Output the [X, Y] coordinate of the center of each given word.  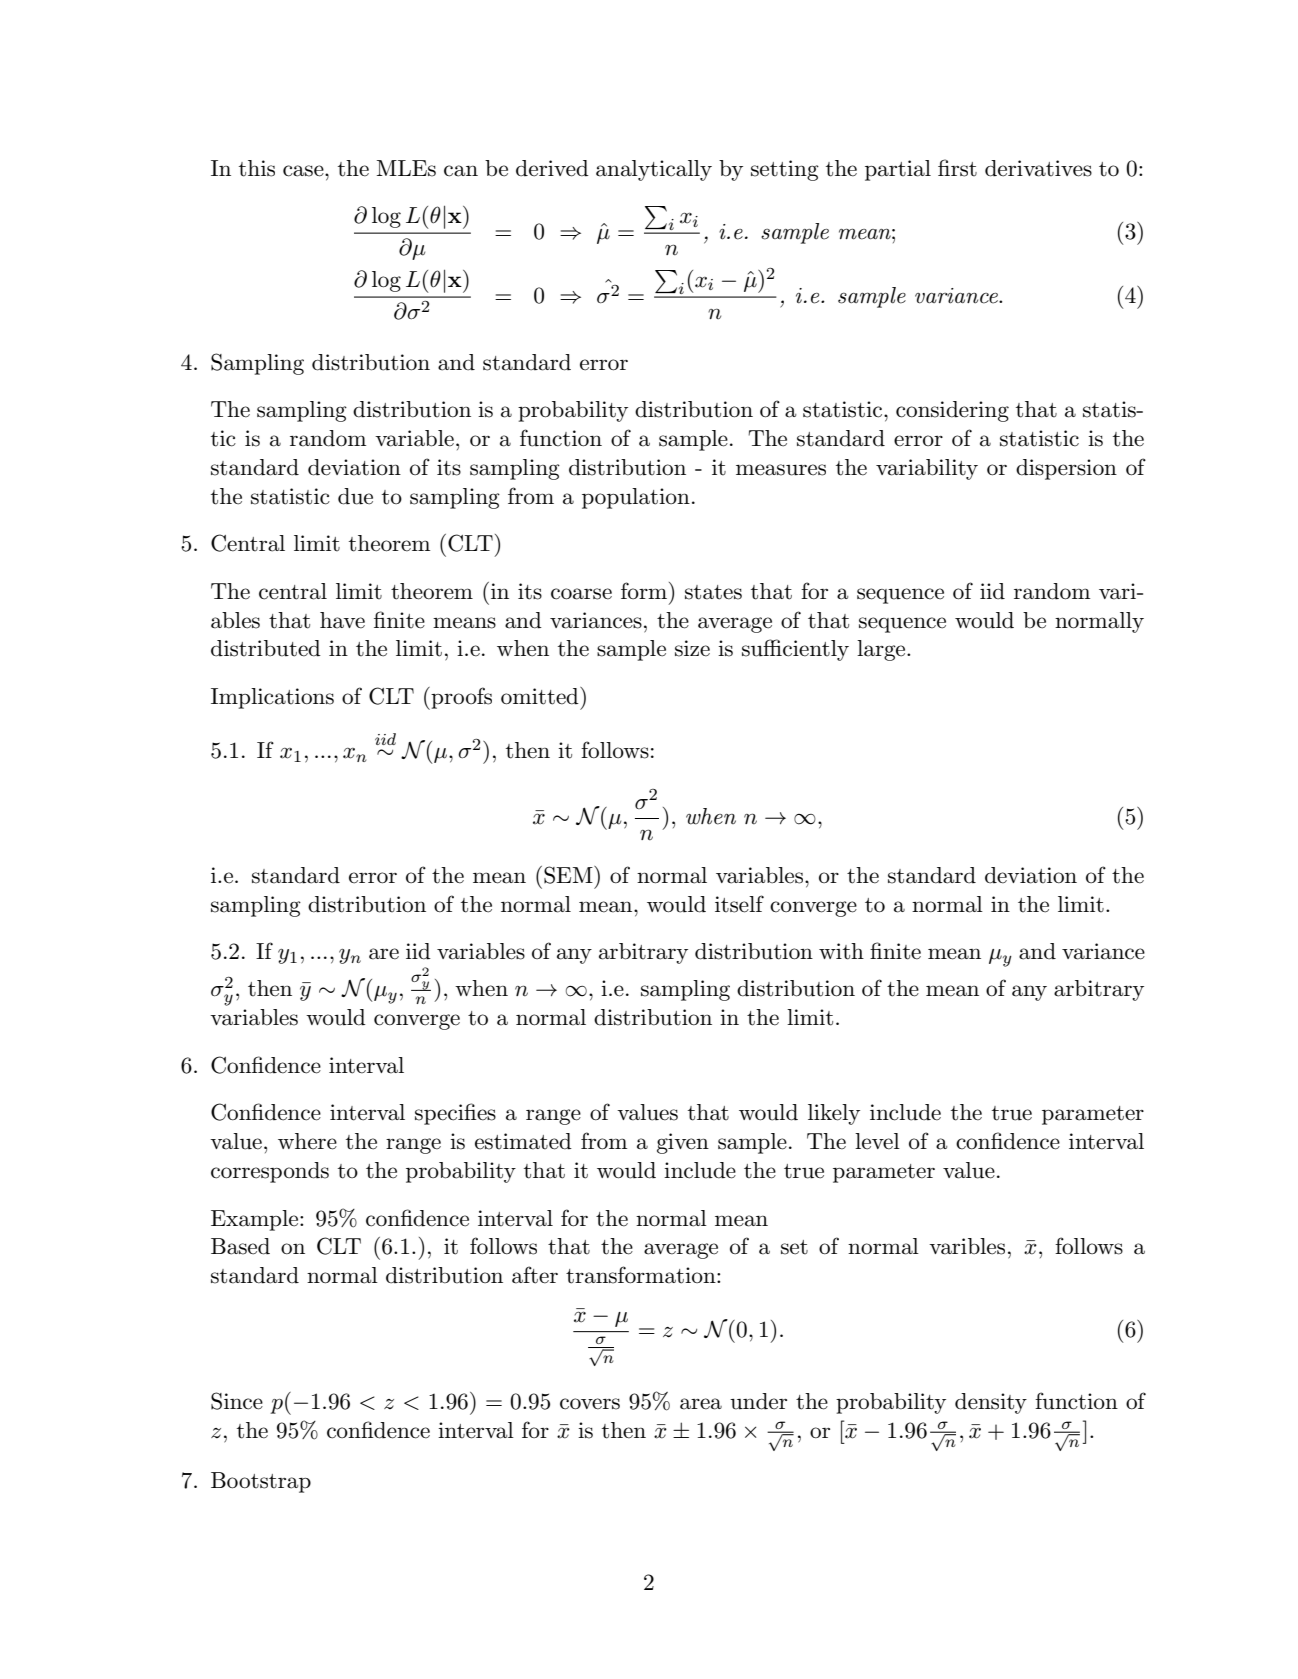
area [701, 1404]
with [841, 951]
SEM [569, 875]
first [957, 168]
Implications [272, 698]
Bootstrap [261, 1482]
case [304, 171]
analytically [654, 170]
